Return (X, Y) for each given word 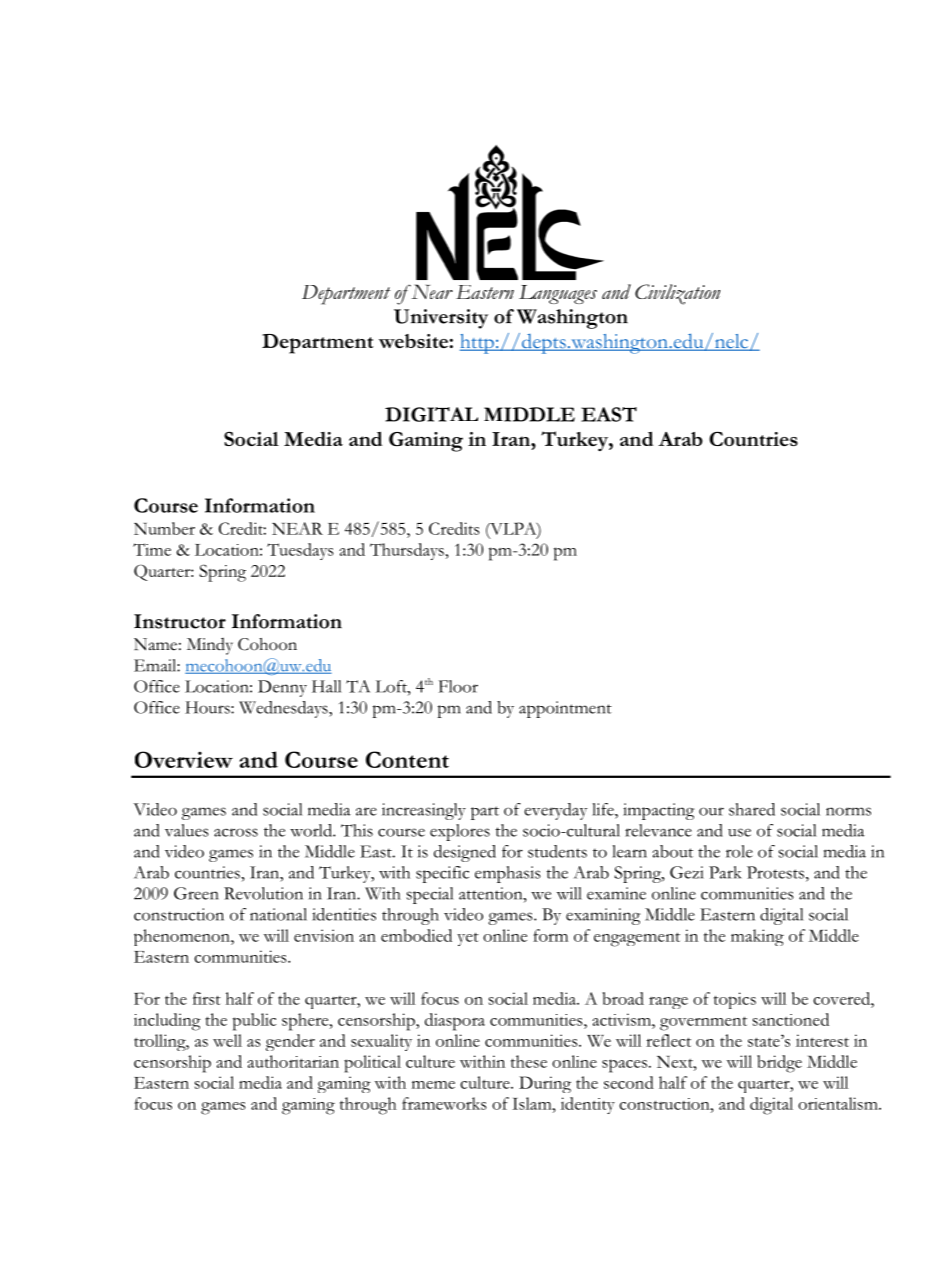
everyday (555, 811)
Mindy (210, 646)
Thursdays (407, 551)
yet (468, 939)
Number (164, 528)
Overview (184, 759)
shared (752, 809)
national (278, 914)
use (739, 832)
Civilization (677, 294)
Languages (558, 294)
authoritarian (293, 1061)
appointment (565, 709)
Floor (458, 686)
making (757, 937)
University (441, 319)
